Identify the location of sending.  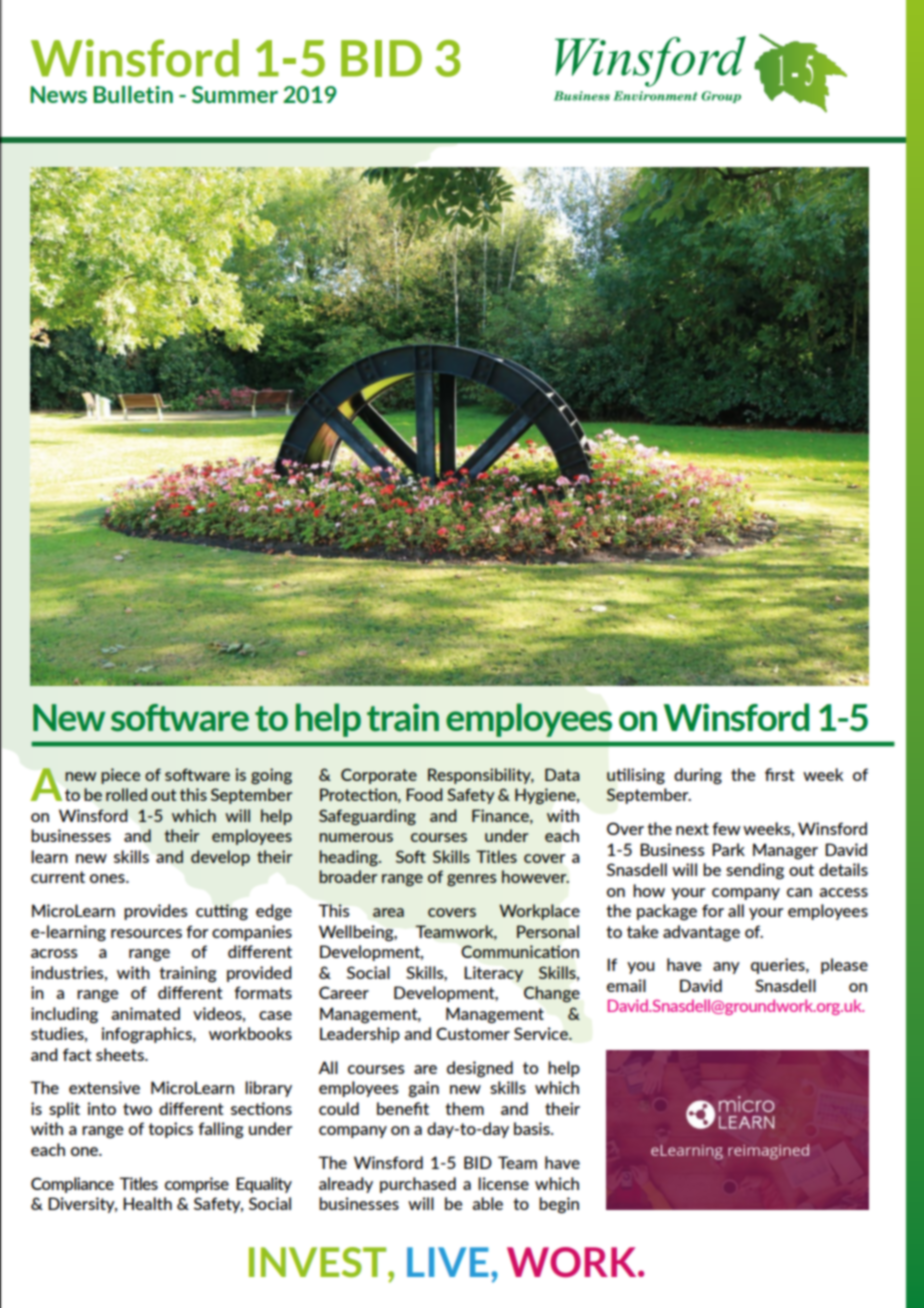
(755, 871).
